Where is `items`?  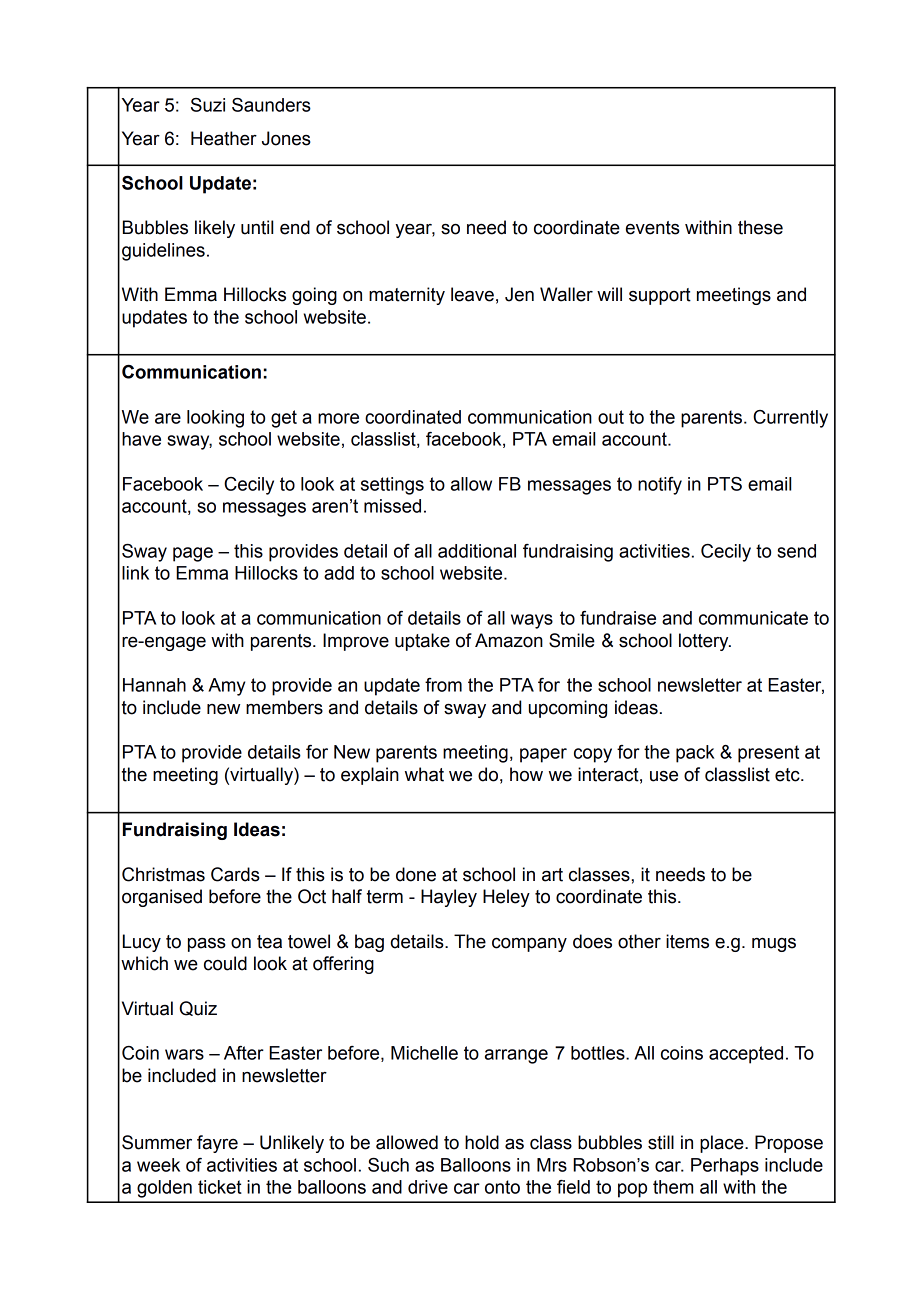 items is located at coordinates (687, 941).
